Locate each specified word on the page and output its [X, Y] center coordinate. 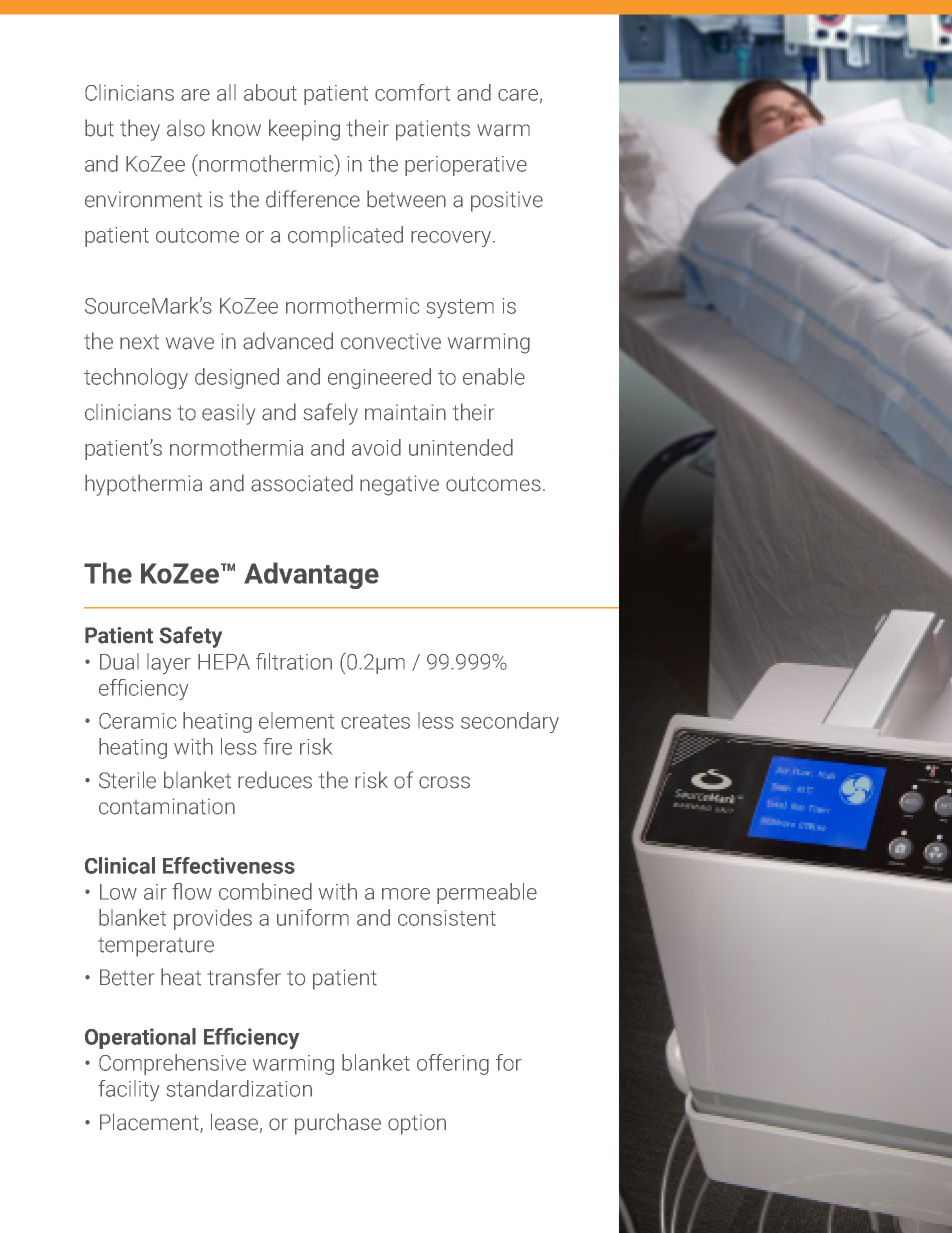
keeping [304, 130]
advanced [288, 341]
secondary [510, 722]
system [460, 308]
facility [128, 1090]
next [139, 342]
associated [302, 483]
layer [169, 663]
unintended [461, 447]
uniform [313, 917]
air [155, 892]
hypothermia [143, 485]
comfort [412, 92]
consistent [447, 918]
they [140, 130]
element [296, 720]
